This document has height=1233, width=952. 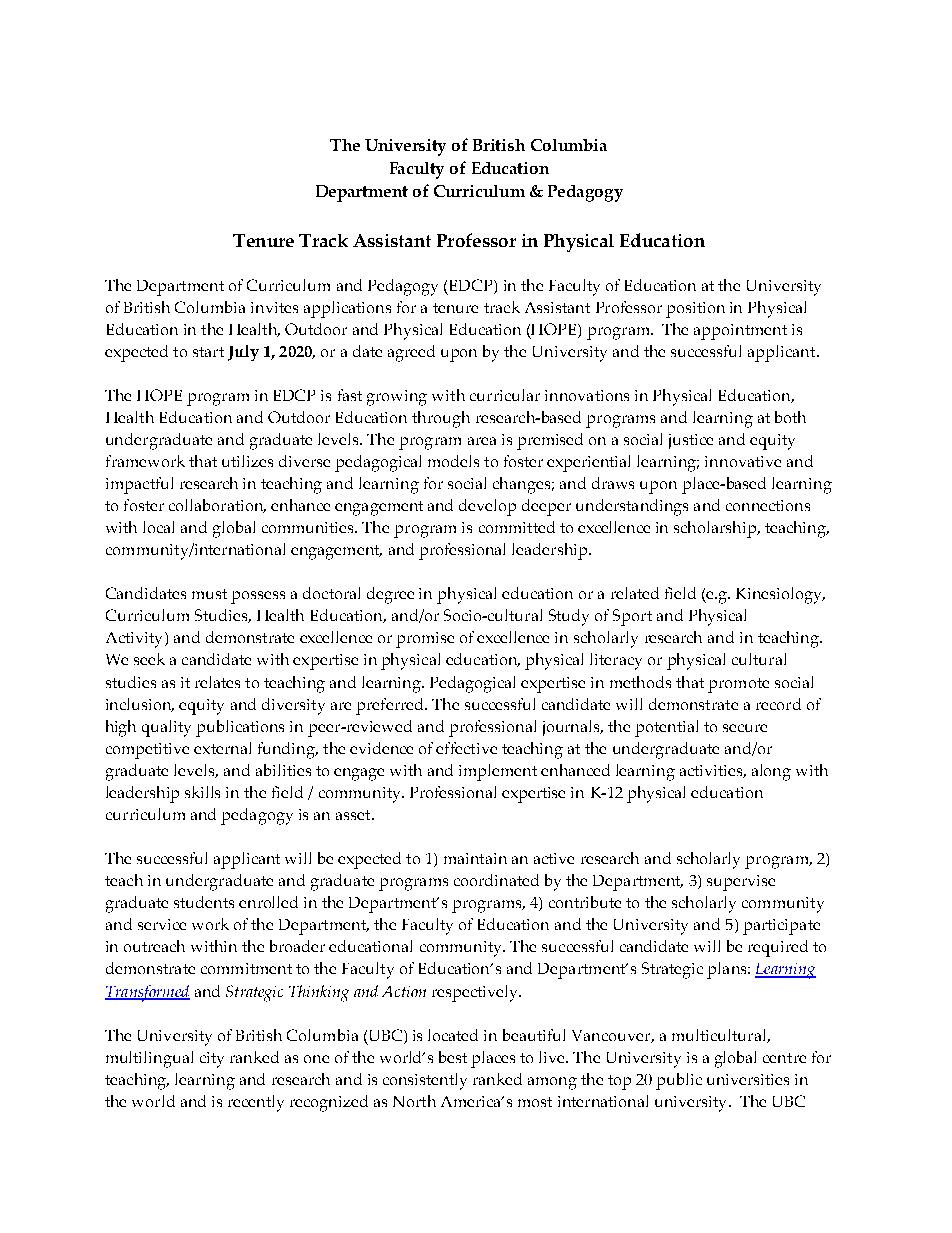 I want to click on must, so click(x=209, y=594).
